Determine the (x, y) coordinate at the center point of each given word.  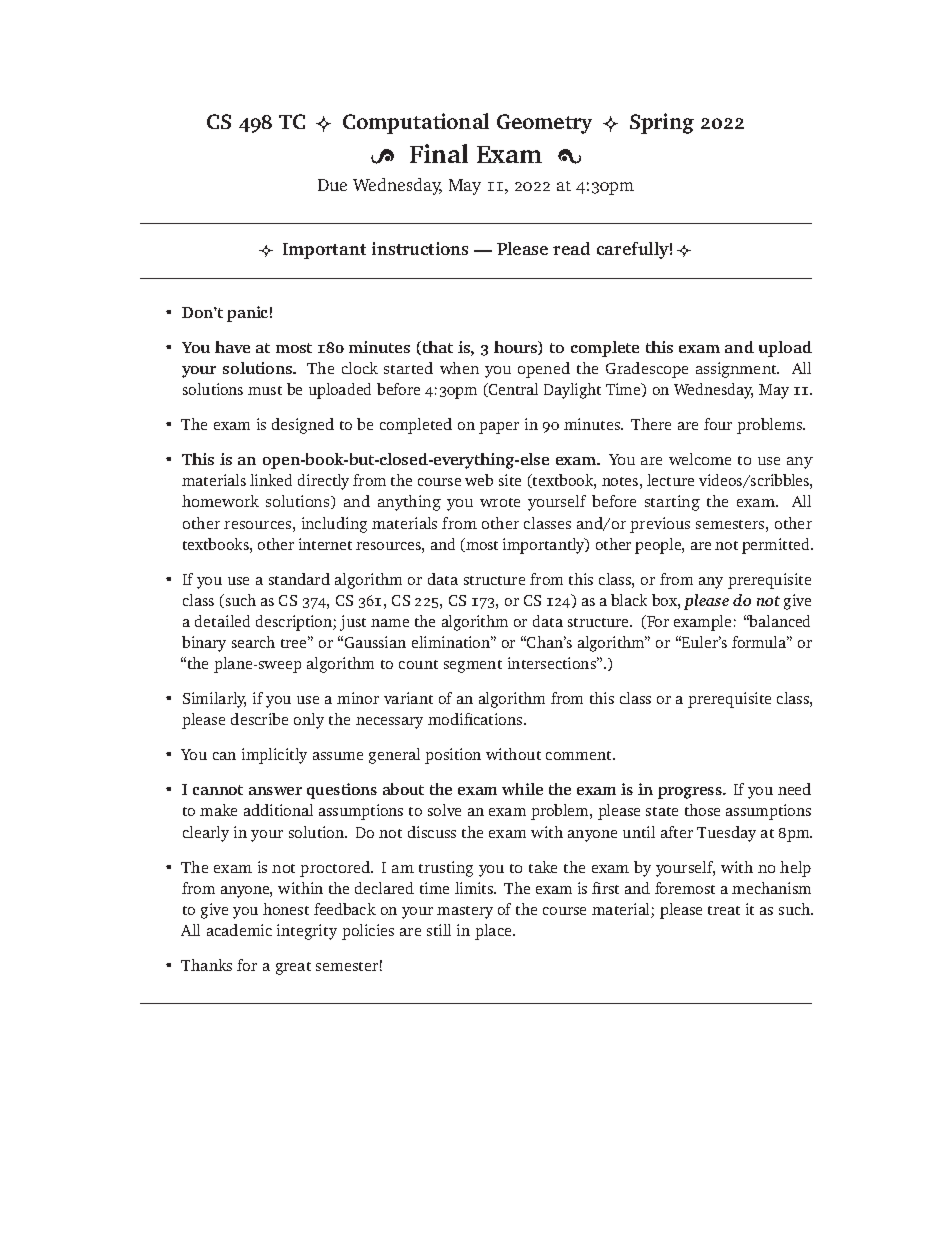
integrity (307, 932)
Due (332, 185)
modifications (476, 719)
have (232, 347)
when (459, 368)
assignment (737, 370)
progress (691, 793)
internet (325, 544)
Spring (662, 123)
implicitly (274, 756)
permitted (777, 546)
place (494, 932)
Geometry (544, 124)
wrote (500, 502)
